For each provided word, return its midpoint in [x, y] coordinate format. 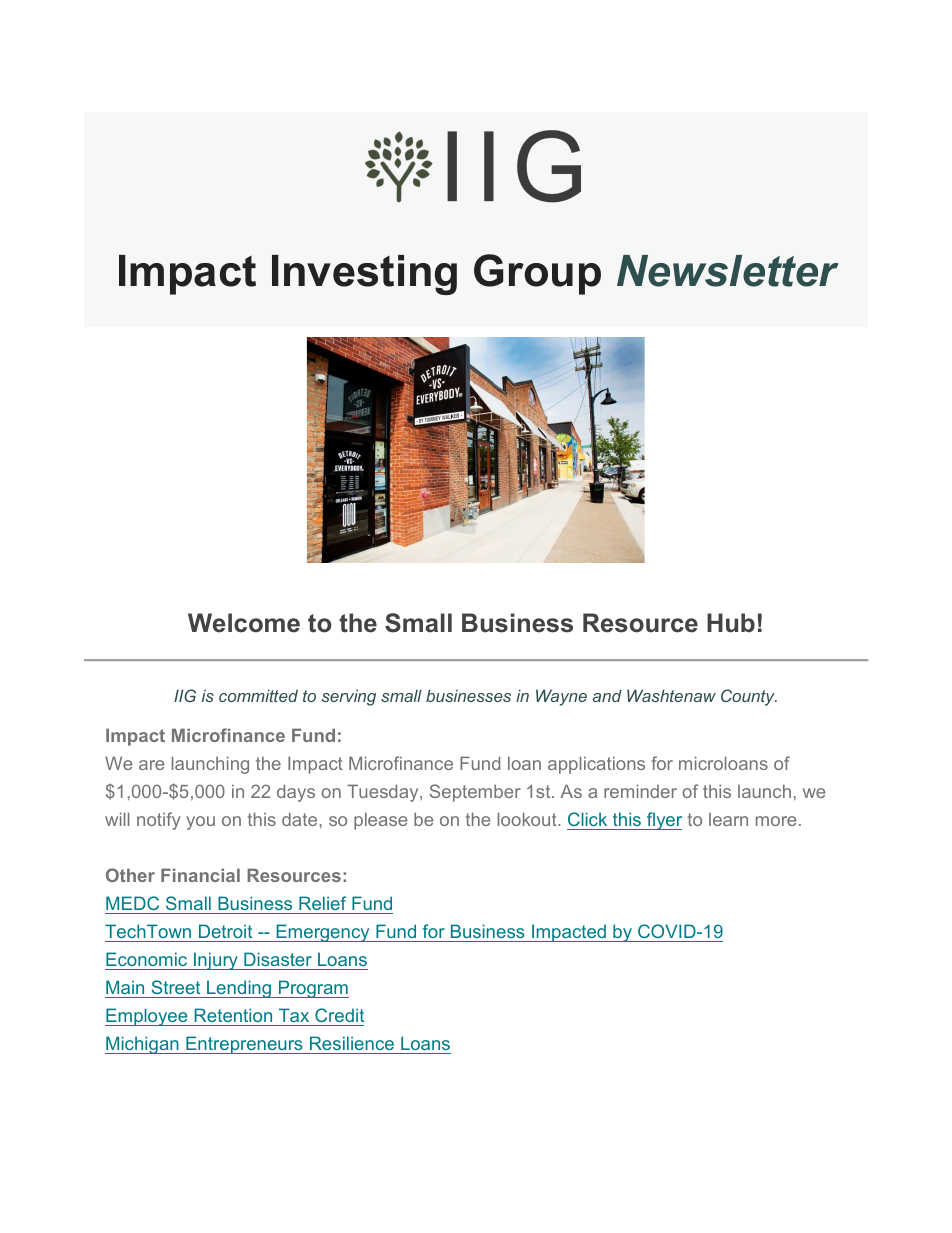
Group [537, 274]
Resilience [352, 1043]
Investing [364, 275]
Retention [233, 1015]
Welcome [244, 623]
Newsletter [728, 271]
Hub [731, 623]
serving [348, 697]
